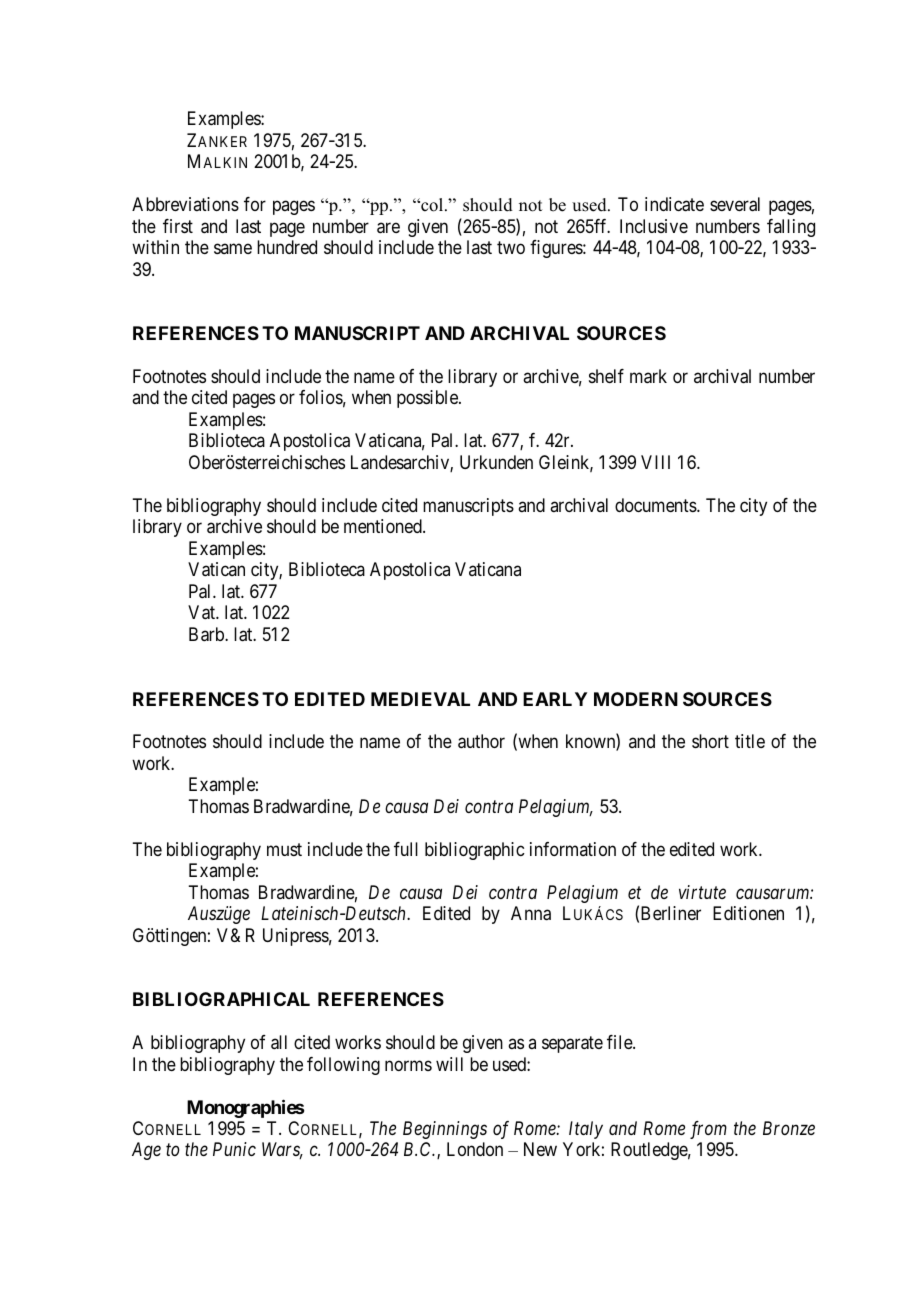 The height and width of the image is (1309, 924). What do you see at coordinates (420, 699) in the image?
I see `MEDIEVAL` at bounding box center [420, 699].
